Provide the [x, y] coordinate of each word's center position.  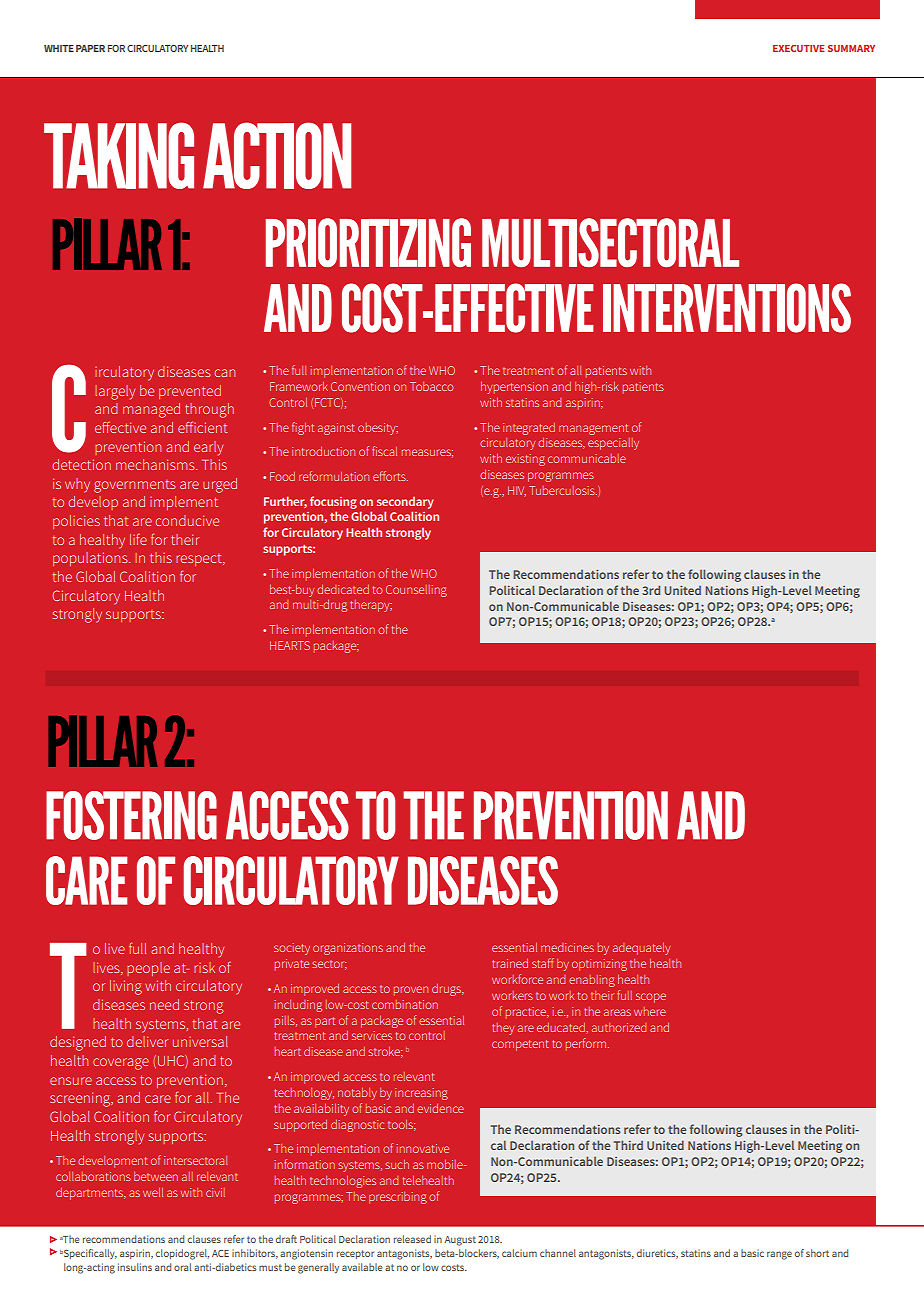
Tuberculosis [563, 490]
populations [91, 559]
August [460, 1241]
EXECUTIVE [798, 48]
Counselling [416, 591]
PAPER [90, 48]
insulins [135, 1267]
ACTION [277, 155]
